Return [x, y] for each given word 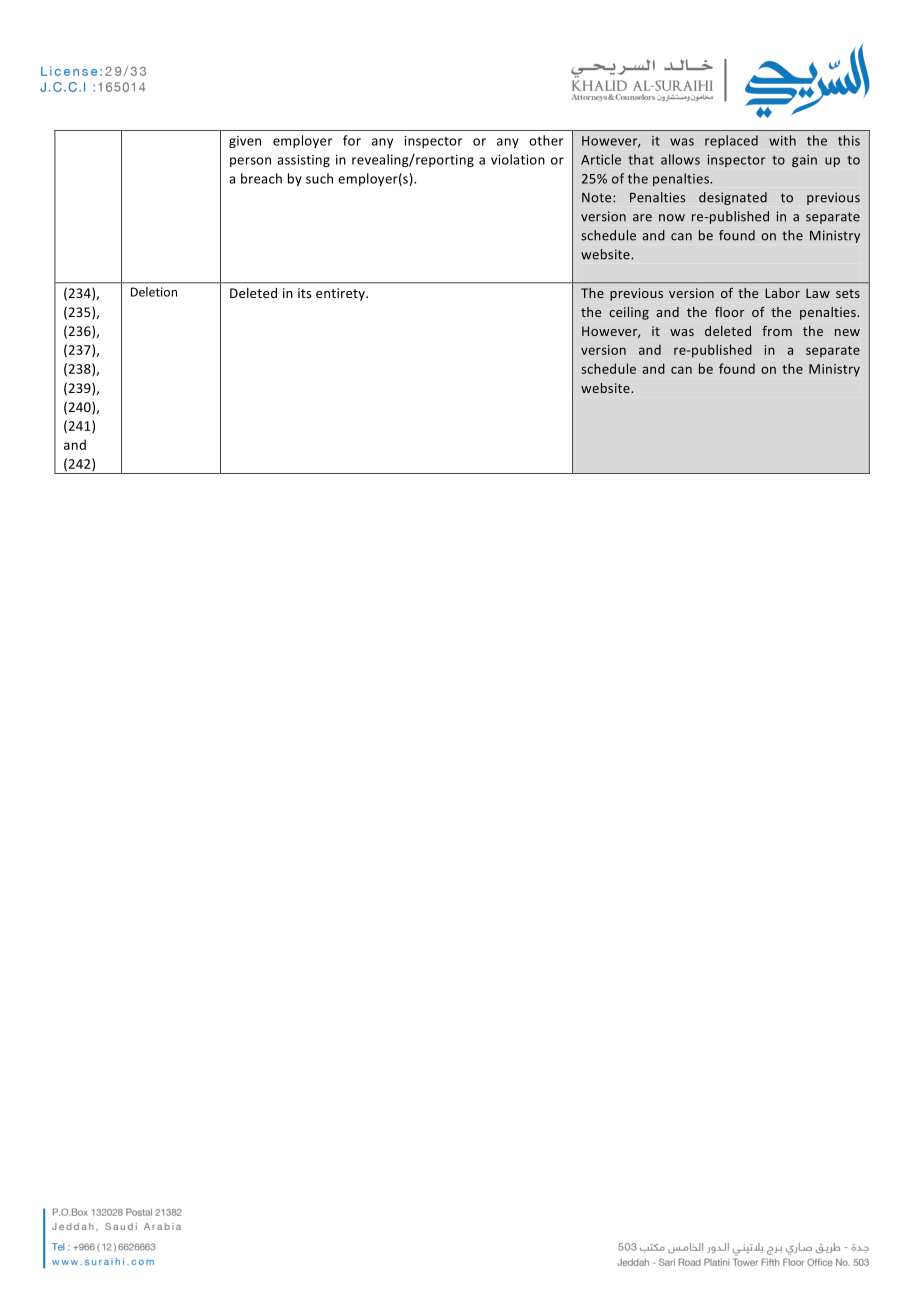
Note [598, 198]
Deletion [154, 292]
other [546, 140]
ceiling [629, 313]
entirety [342, 294]
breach [261, 178]
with [782, 140]
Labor [782, 293]
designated [733, 198]
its [304, 293]
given [245, 142]
